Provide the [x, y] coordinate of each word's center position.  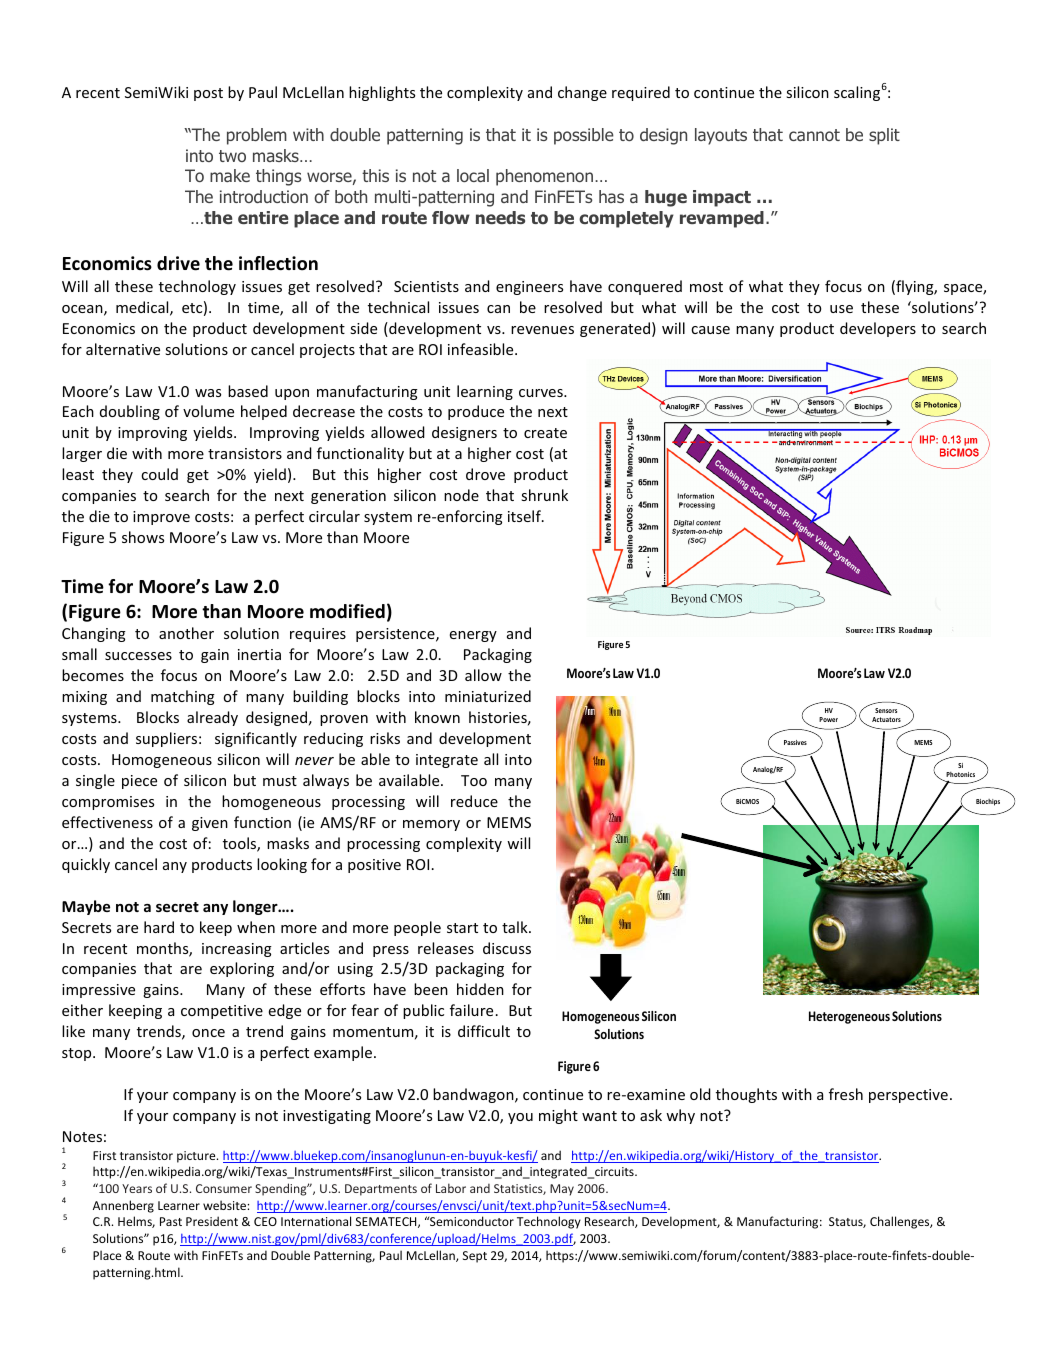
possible [584, 136]
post [208, 94]
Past [171, 1221]
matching [183, 697]
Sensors [886, 710]
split [884, 136]
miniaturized [488, 696]
